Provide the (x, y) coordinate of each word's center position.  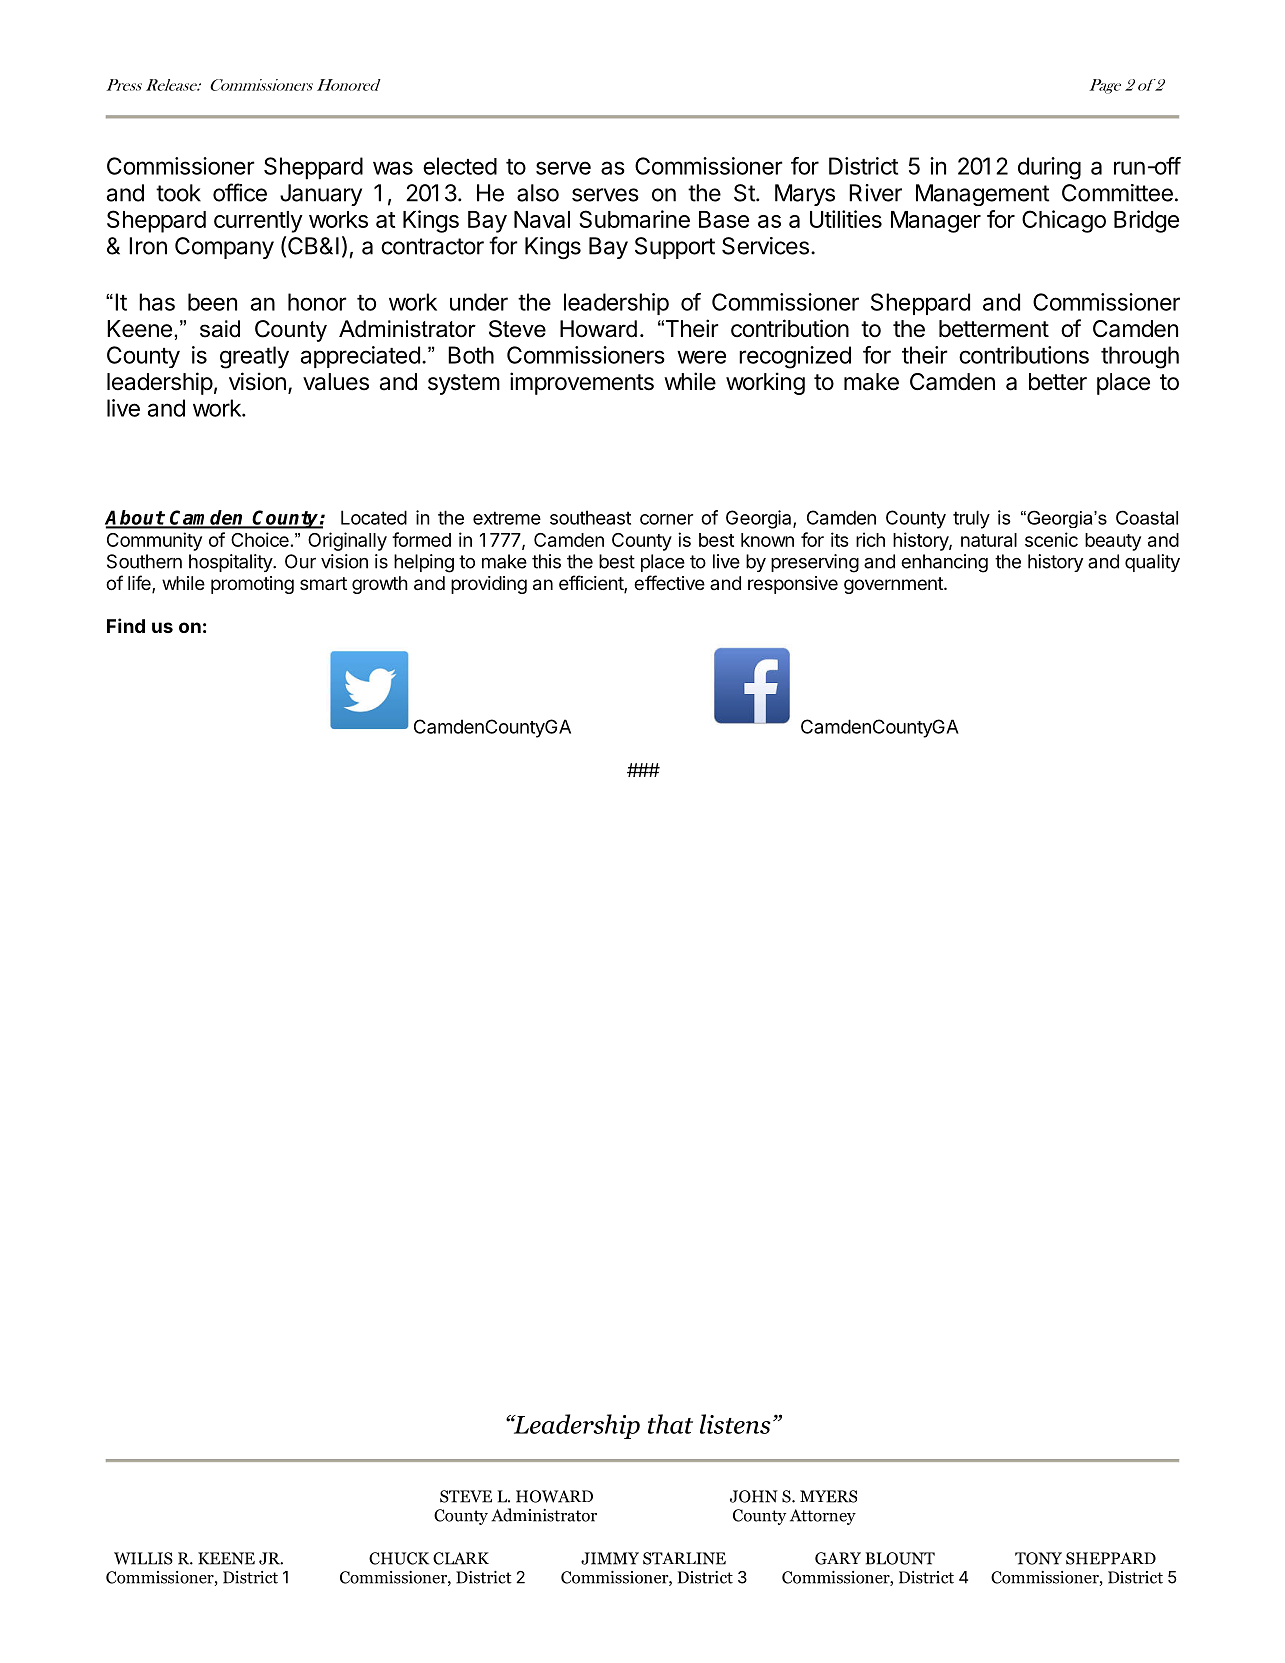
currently (258, 222)
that (670, 1424)
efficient (592, 584)
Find (126, 625)
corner (666, 519)
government (894, 585)
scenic (1051, 539)
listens (735, 1424)
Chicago (1064, 221)
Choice (260, 539)
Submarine (634, 219)
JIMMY (610, 1558)
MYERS (828, 1496)
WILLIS (143, 1558)
